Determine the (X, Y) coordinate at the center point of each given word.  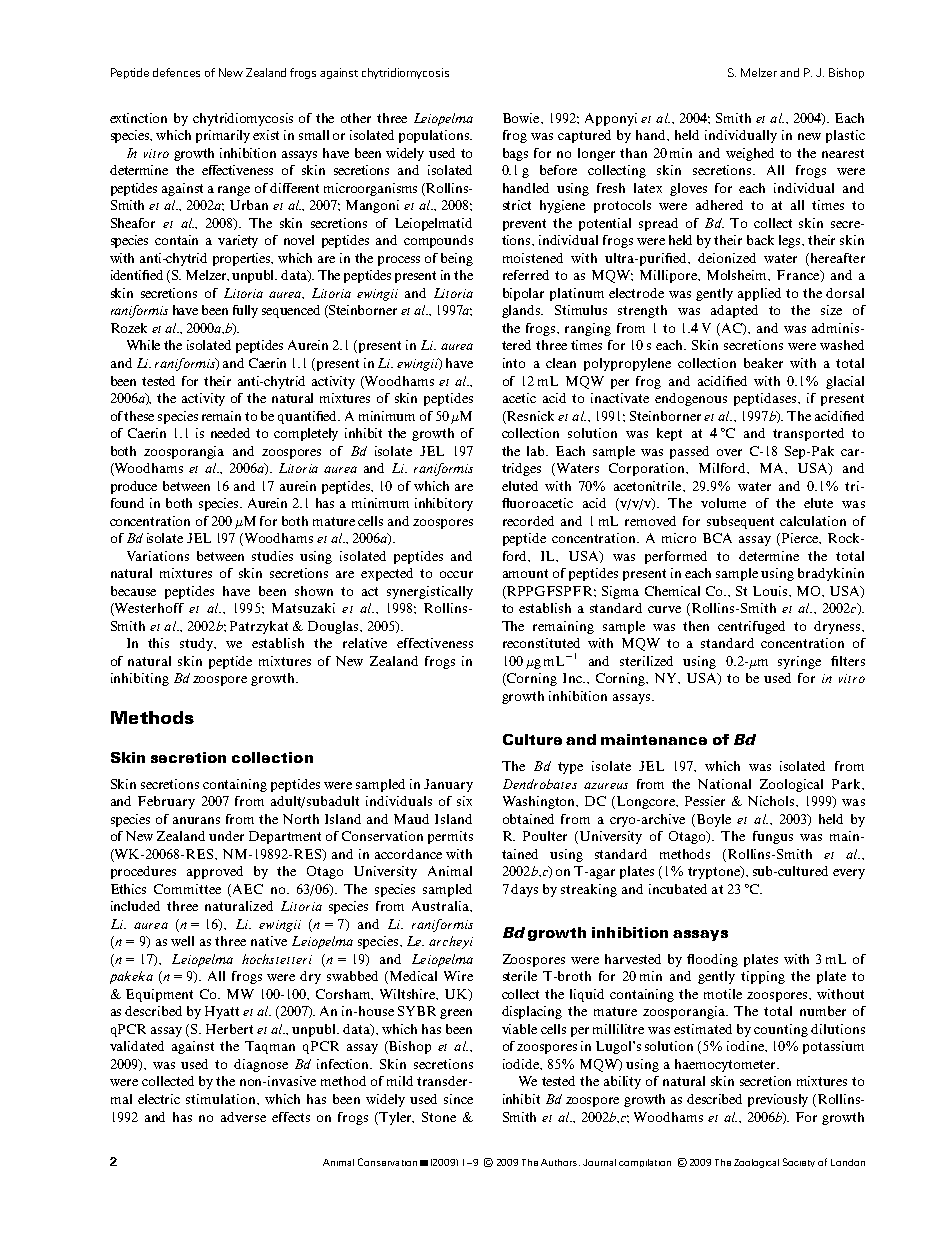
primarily (223, 136)
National (724, 784)
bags (515, 154)
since (458, 1099)
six (464, 801)
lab (537, 451)
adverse (243, 1117)
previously (778, 1100)
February (166, 802)
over (729, 452)
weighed (750, 154)
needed (230, 433)
